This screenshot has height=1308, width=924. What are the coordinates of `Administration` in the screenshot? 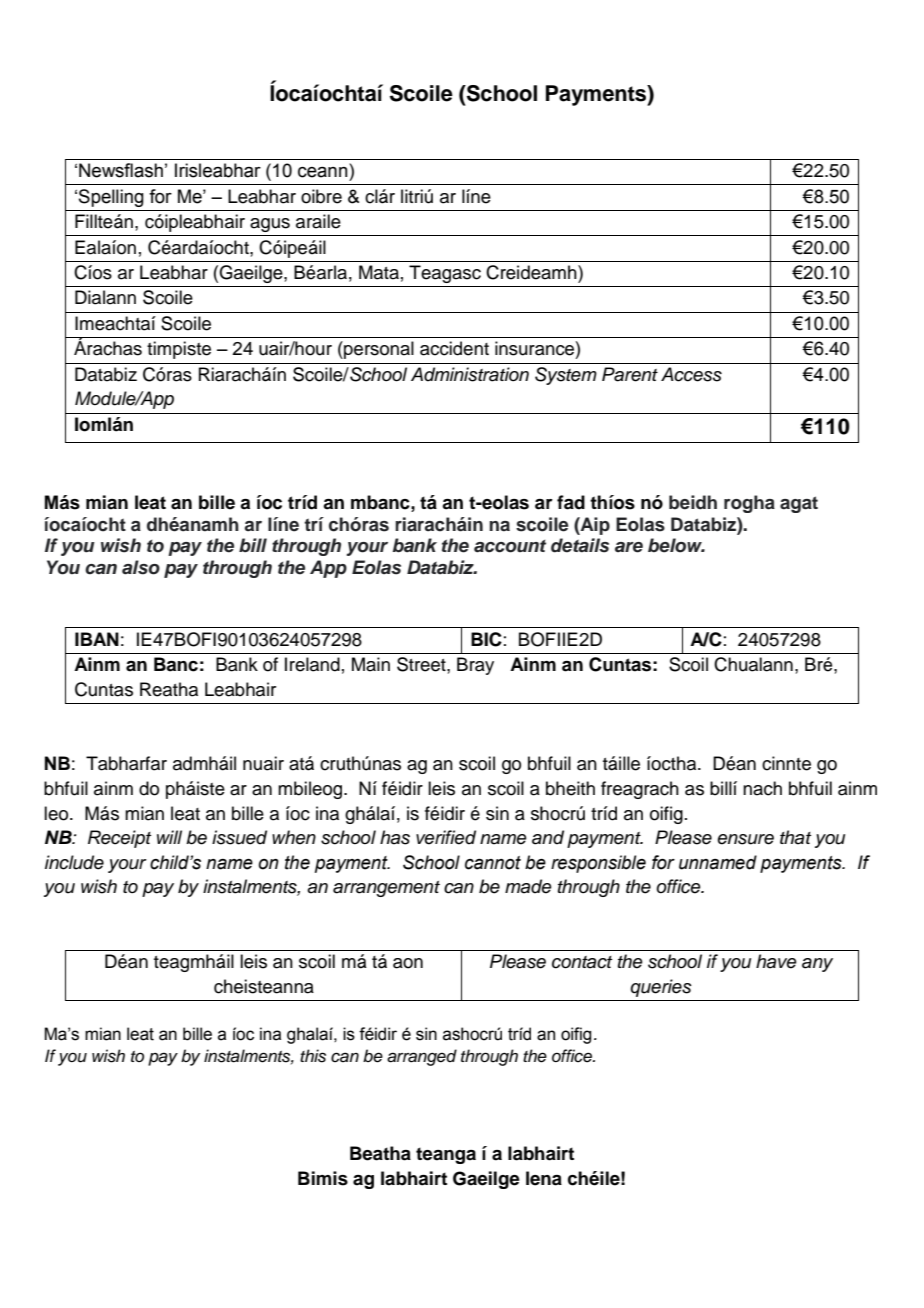 It's located at (470, 374).
